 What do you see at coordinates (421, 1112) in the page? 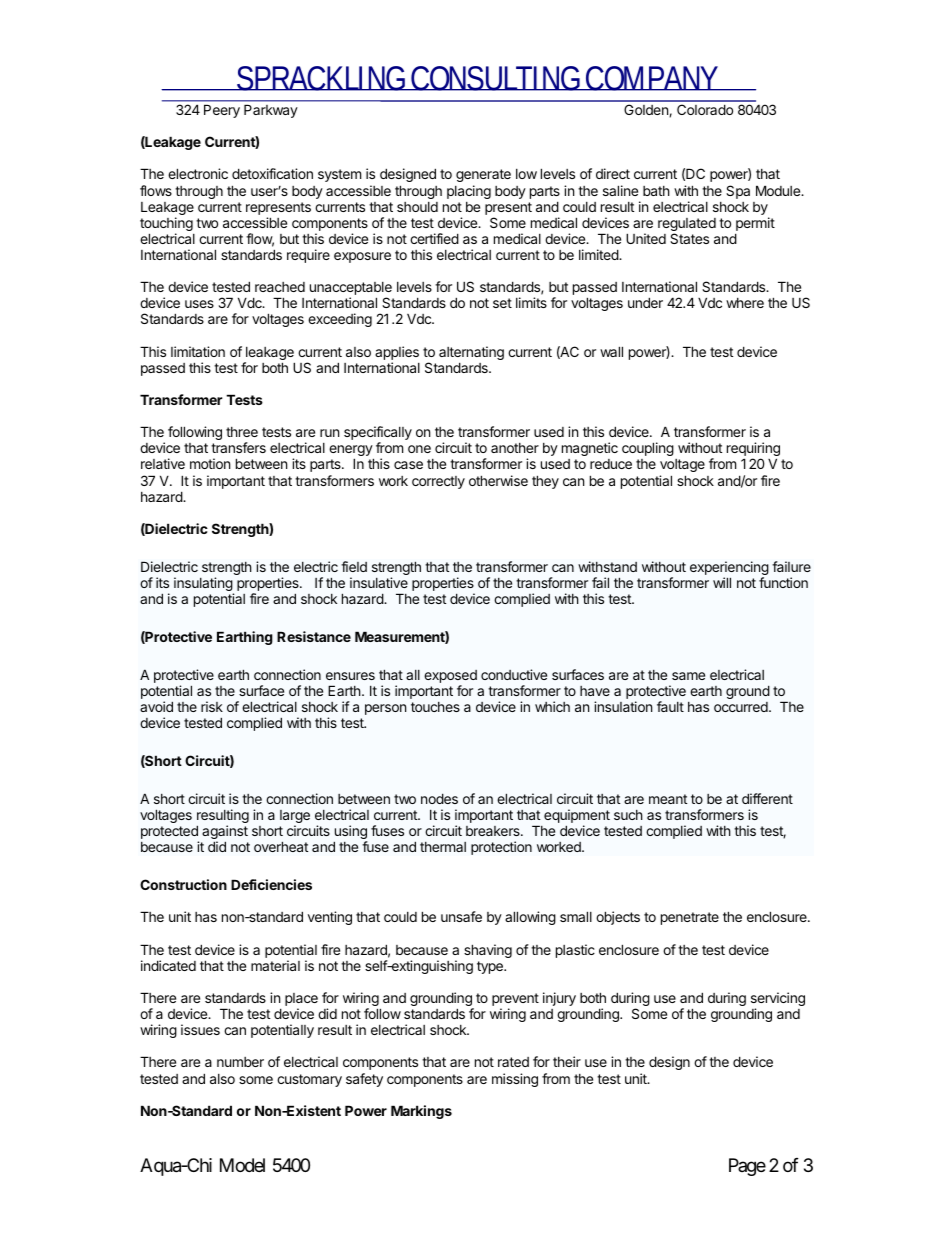
I see `Markings` at bounding box center [421, 1112].
